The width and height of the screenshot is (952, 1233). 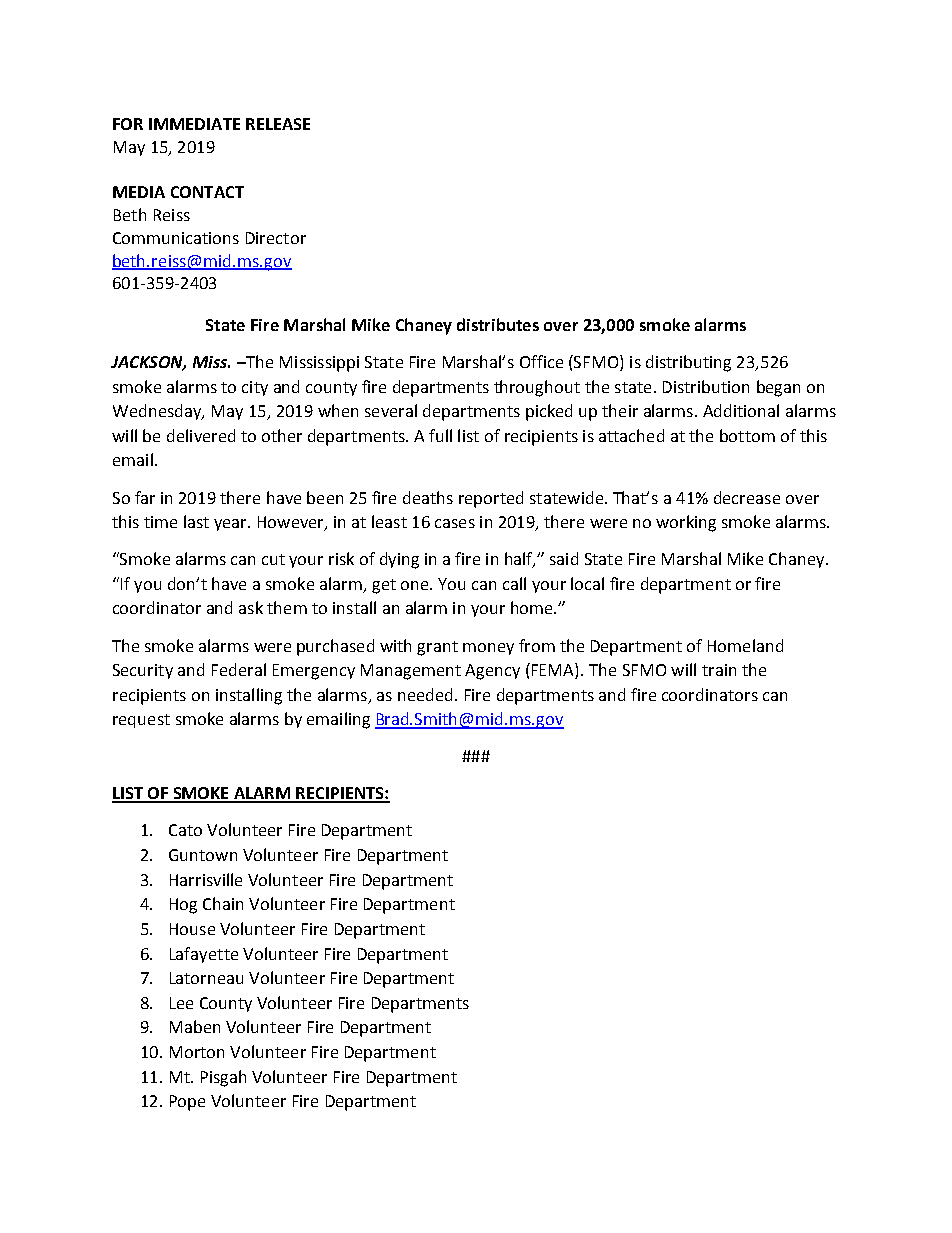 What do you see at coordinates (425, 694) in the screenshot?
I see `needed` at bounding box center [425, 694].
